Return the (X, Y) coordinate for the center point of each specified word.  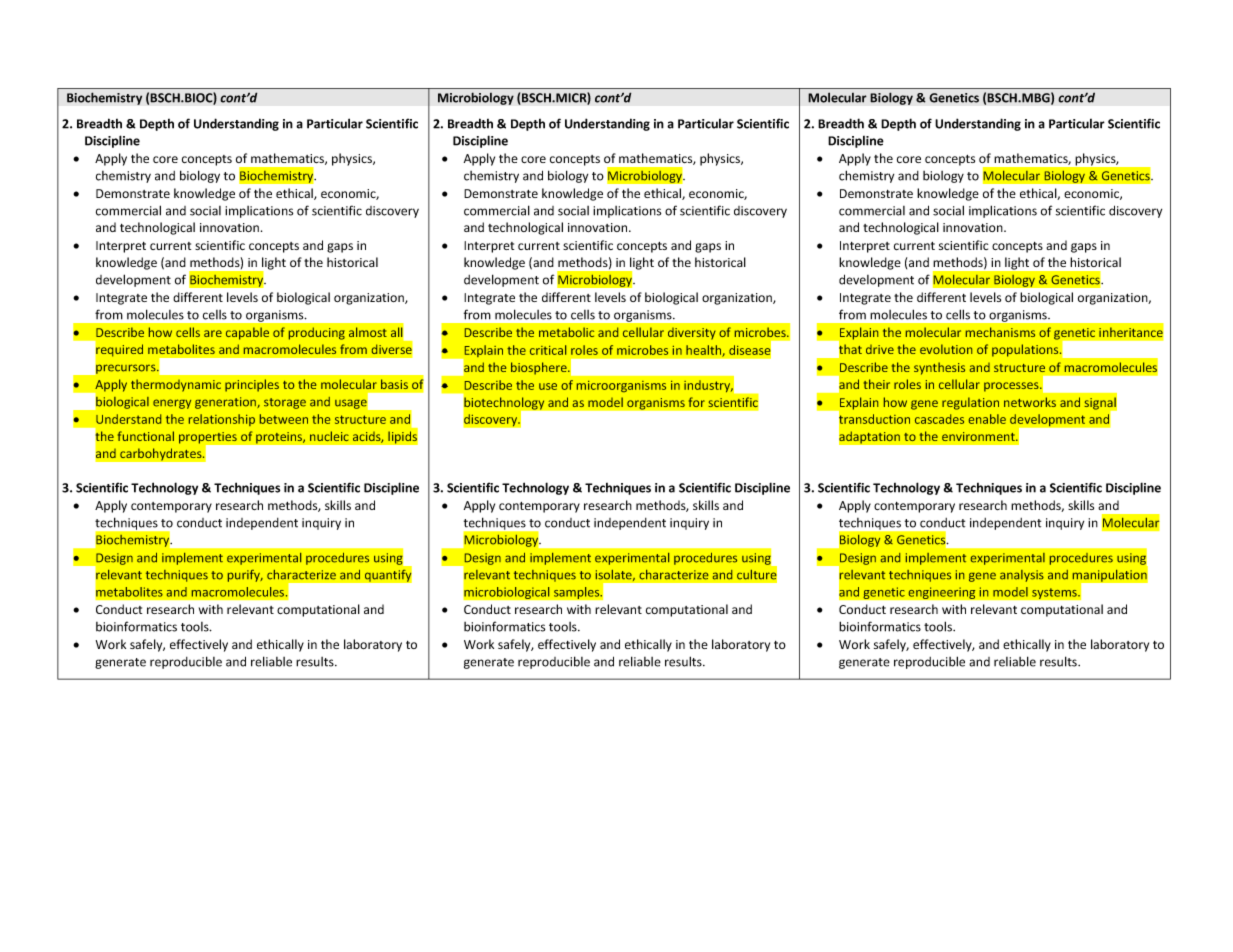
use (548, 386)
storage (285, 403)
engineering (942, 593)
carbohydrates (162, 454)
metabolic (566, 332)
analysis (1022, 576)
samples (578, 593)
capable (247, 333)
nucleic (329, 436)
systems (1055, 593)
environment (979, 436)
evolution (946, 349)
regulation (970, 403)
